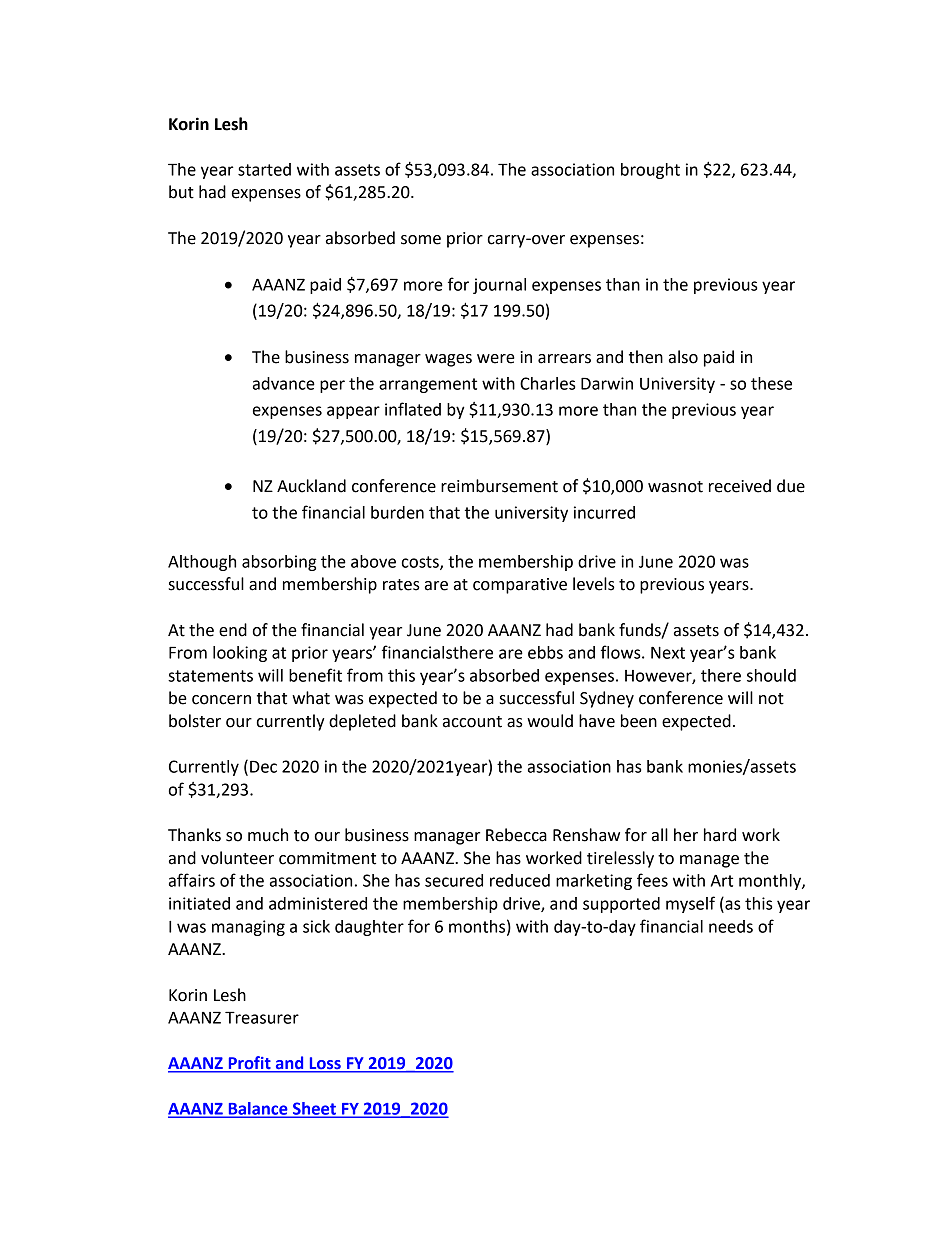 This screenshot has width=952, height=1233. Describe the element at coordinates (421, 240) in the screenshot. I see `some` at that location.
